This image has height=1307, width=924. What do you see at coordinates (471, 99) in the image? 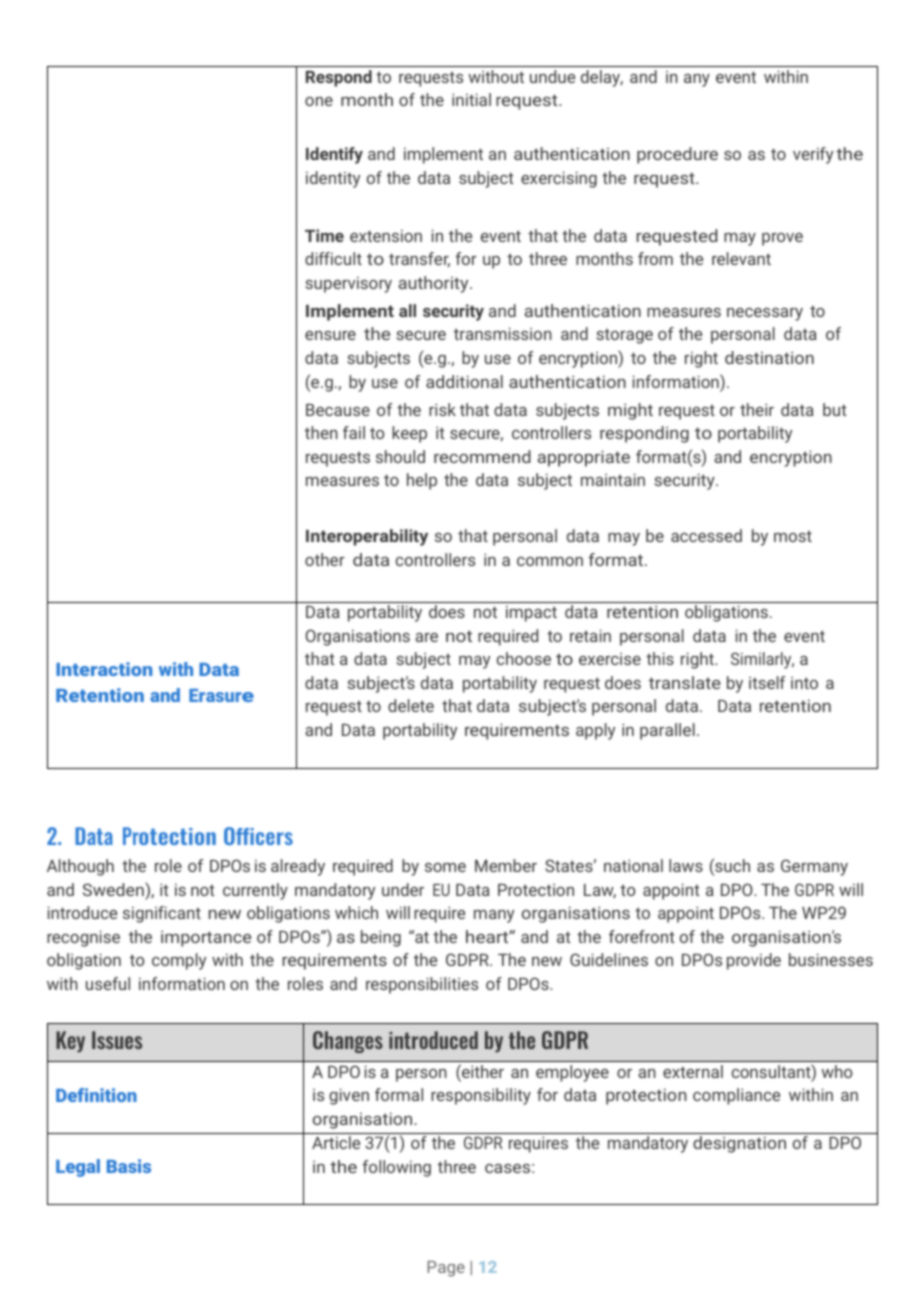
I see `initial` at bounding box center [471, 99].
